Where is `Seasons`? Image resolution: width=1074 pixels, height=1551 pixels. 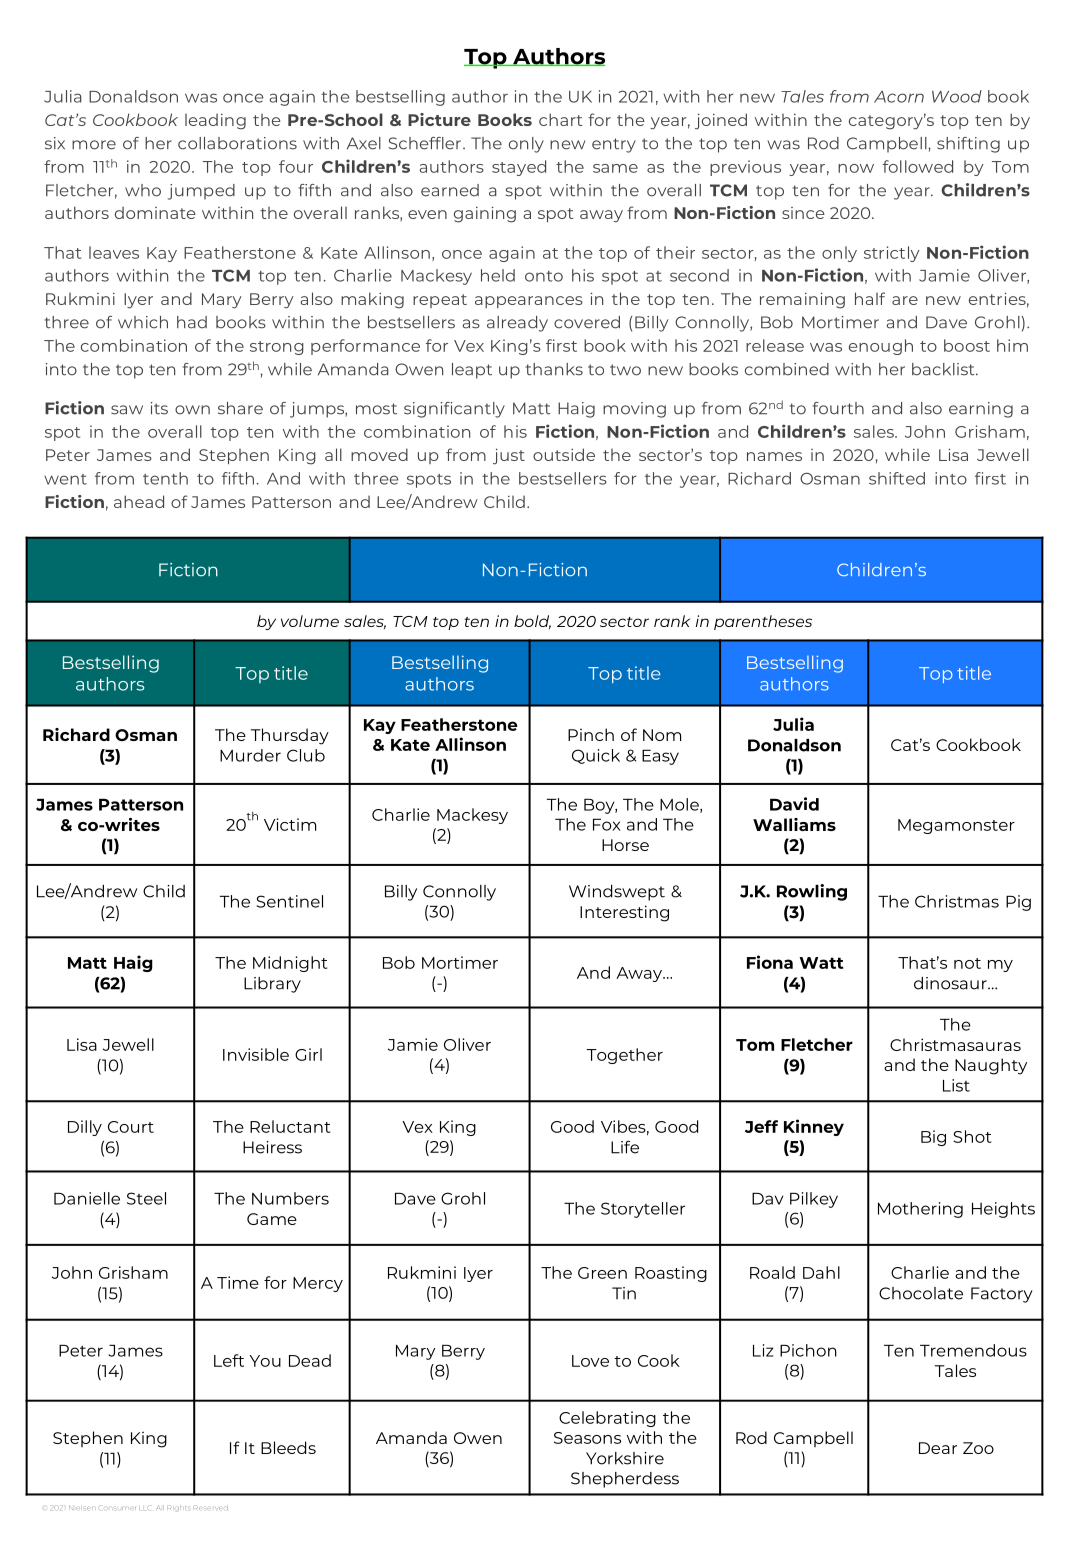 Seasons is located at coordinates (587, 1438).
